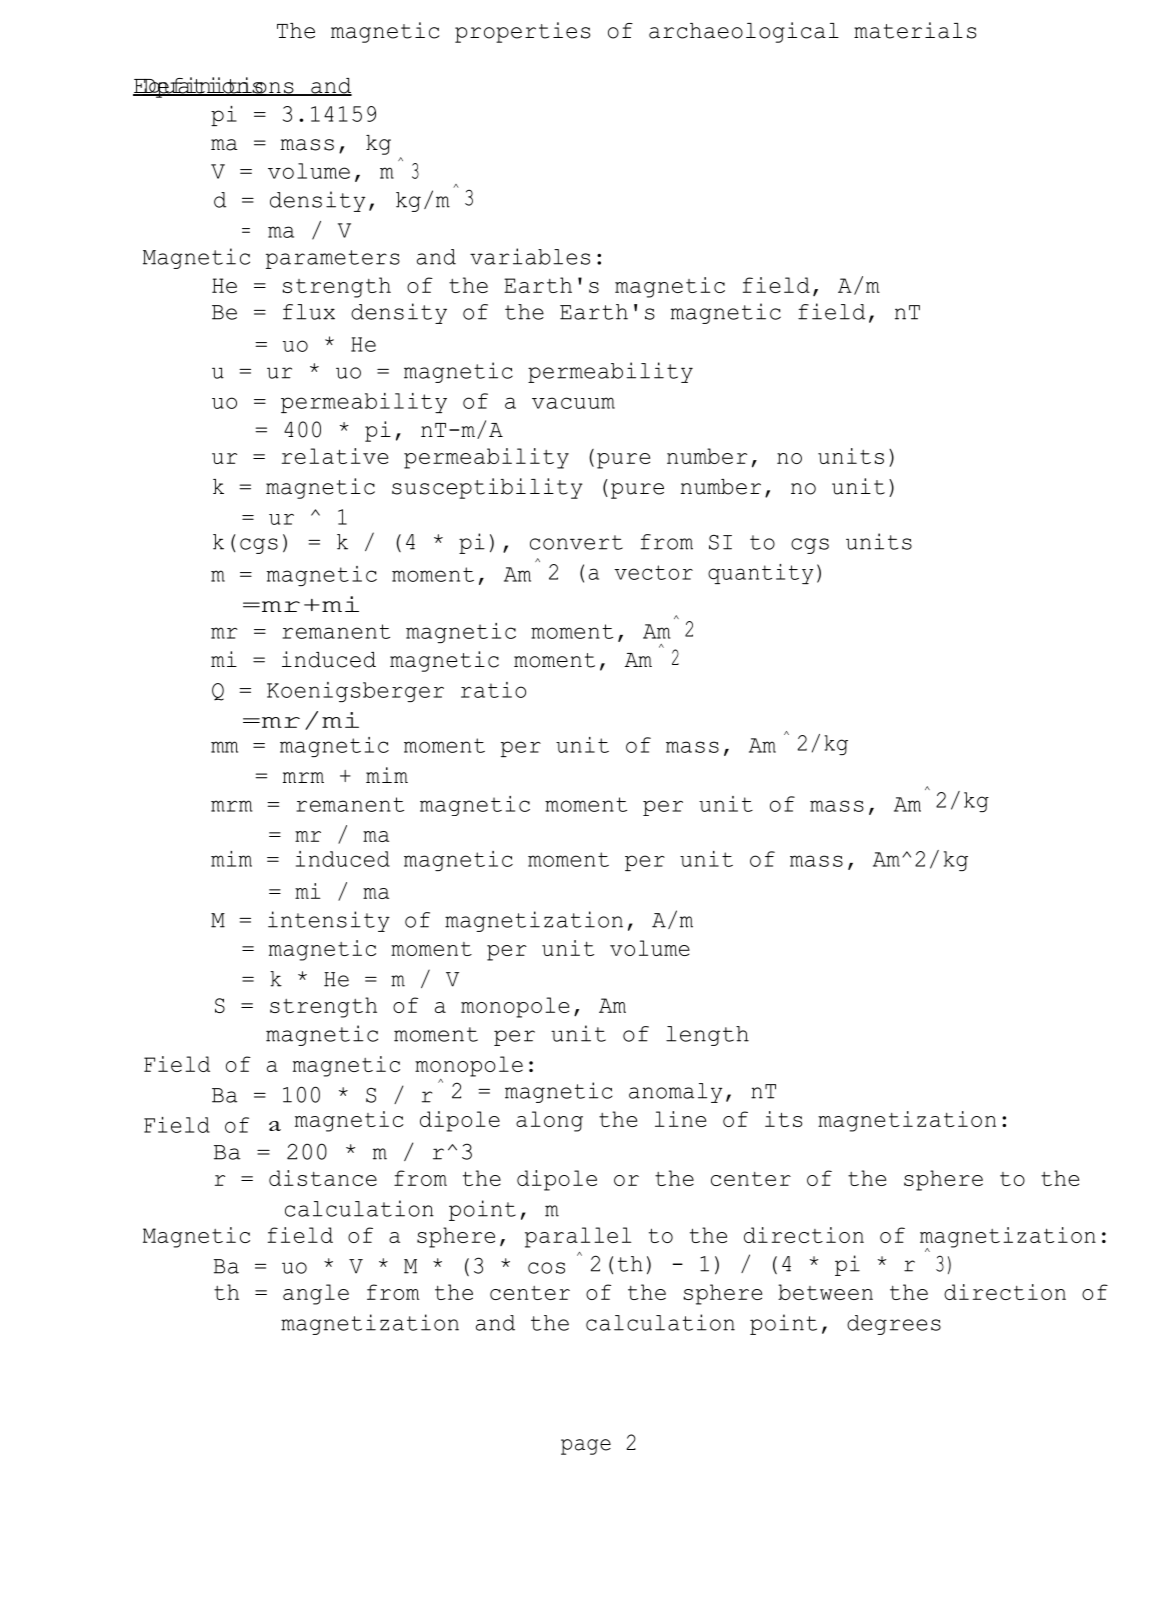 The image size is (1159, 1600). I want to click on page, so click(586, 1447).
